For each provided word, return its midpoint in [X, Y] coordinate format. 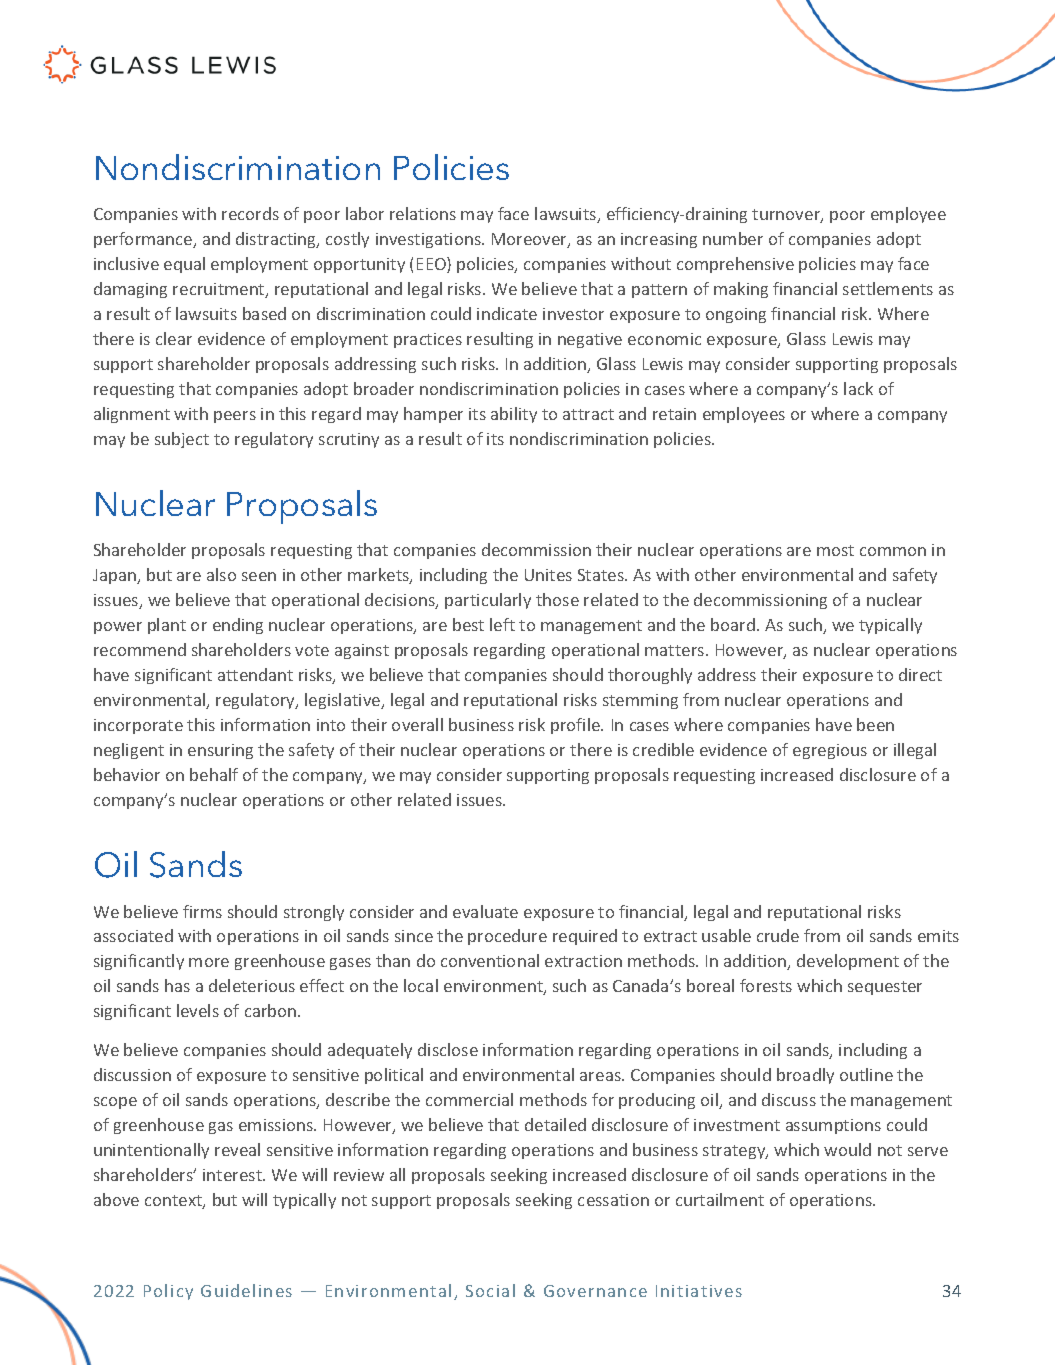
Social [490, 1290]
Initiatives [699, 1291]
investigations [429, 240]
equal [184, 265]
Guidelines [246, 1290]
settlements [888, 288]
